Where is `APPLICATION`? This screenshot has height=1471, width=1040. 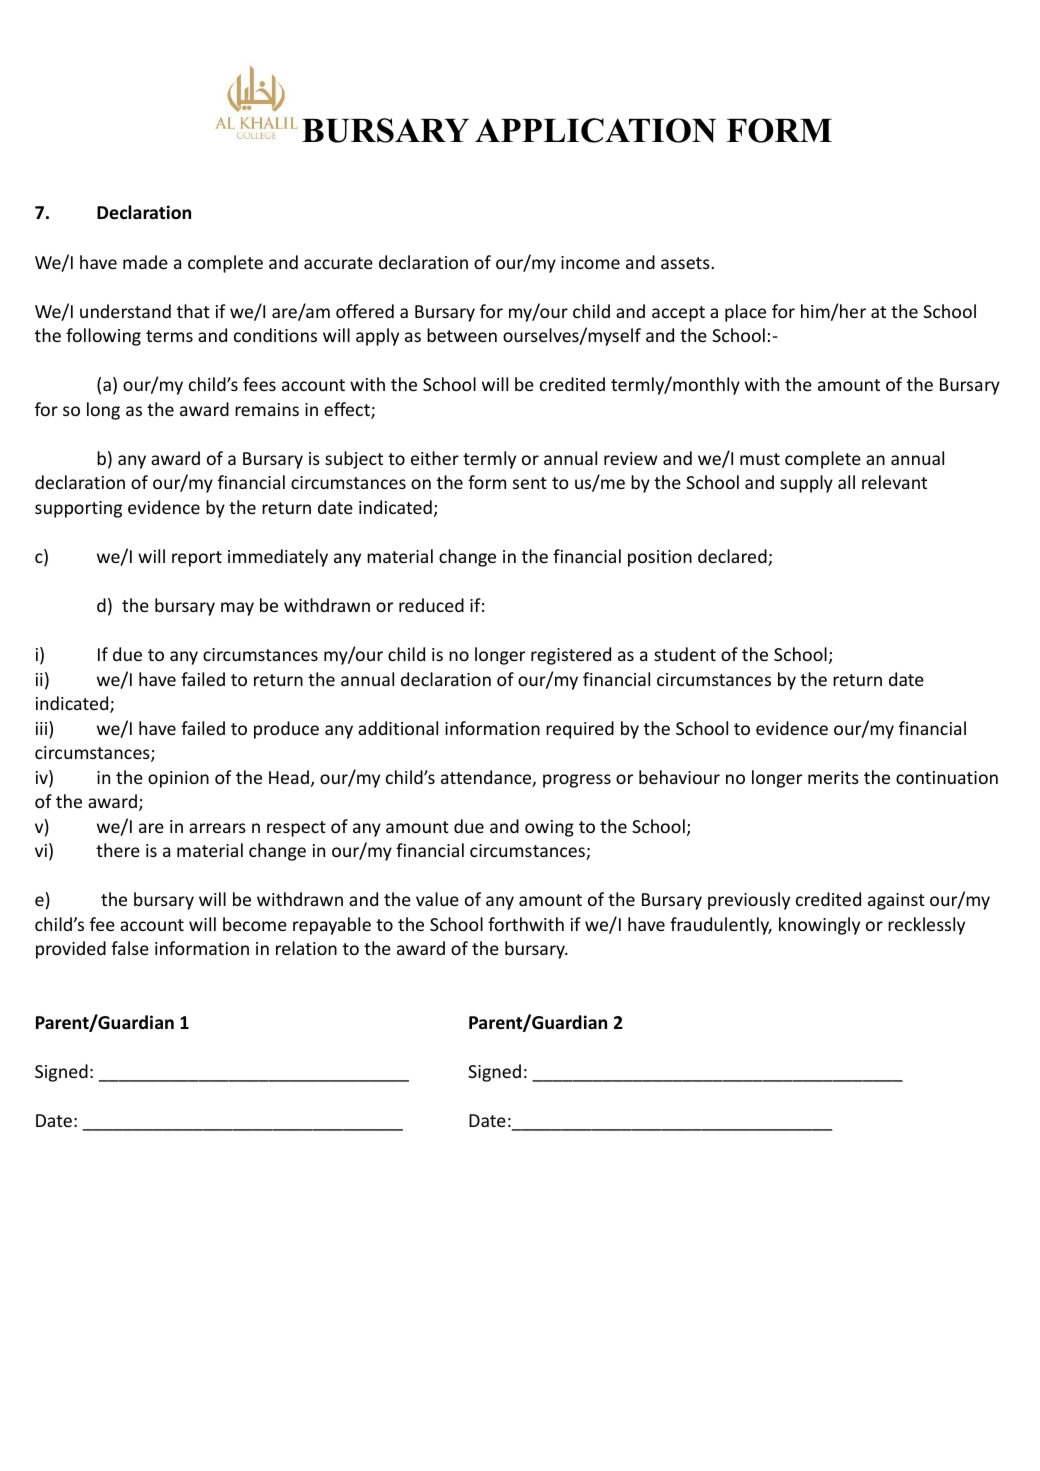 APPLICATION is located at coordinates (595, 130).
